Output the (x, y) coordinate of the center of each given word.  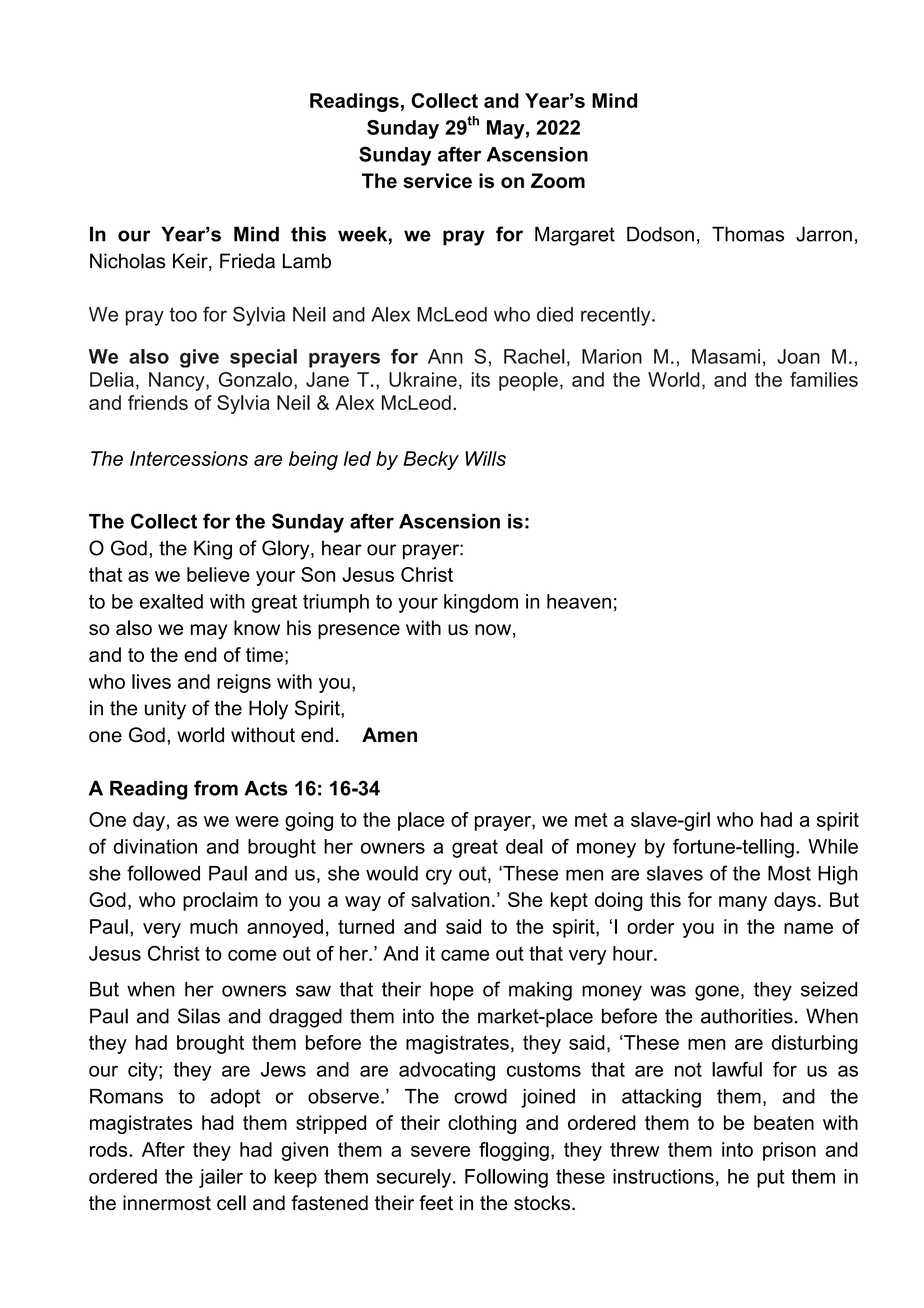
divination (155, 846)
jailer (221, 1178)
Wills (486, 458)
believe (218, 574)
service (437, 180)
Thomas (748, 234)
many (743, 903)
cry (439, 877)
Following (506, 1178)
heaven (579, 601)
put (771, 1178)
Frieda (247, 261)
